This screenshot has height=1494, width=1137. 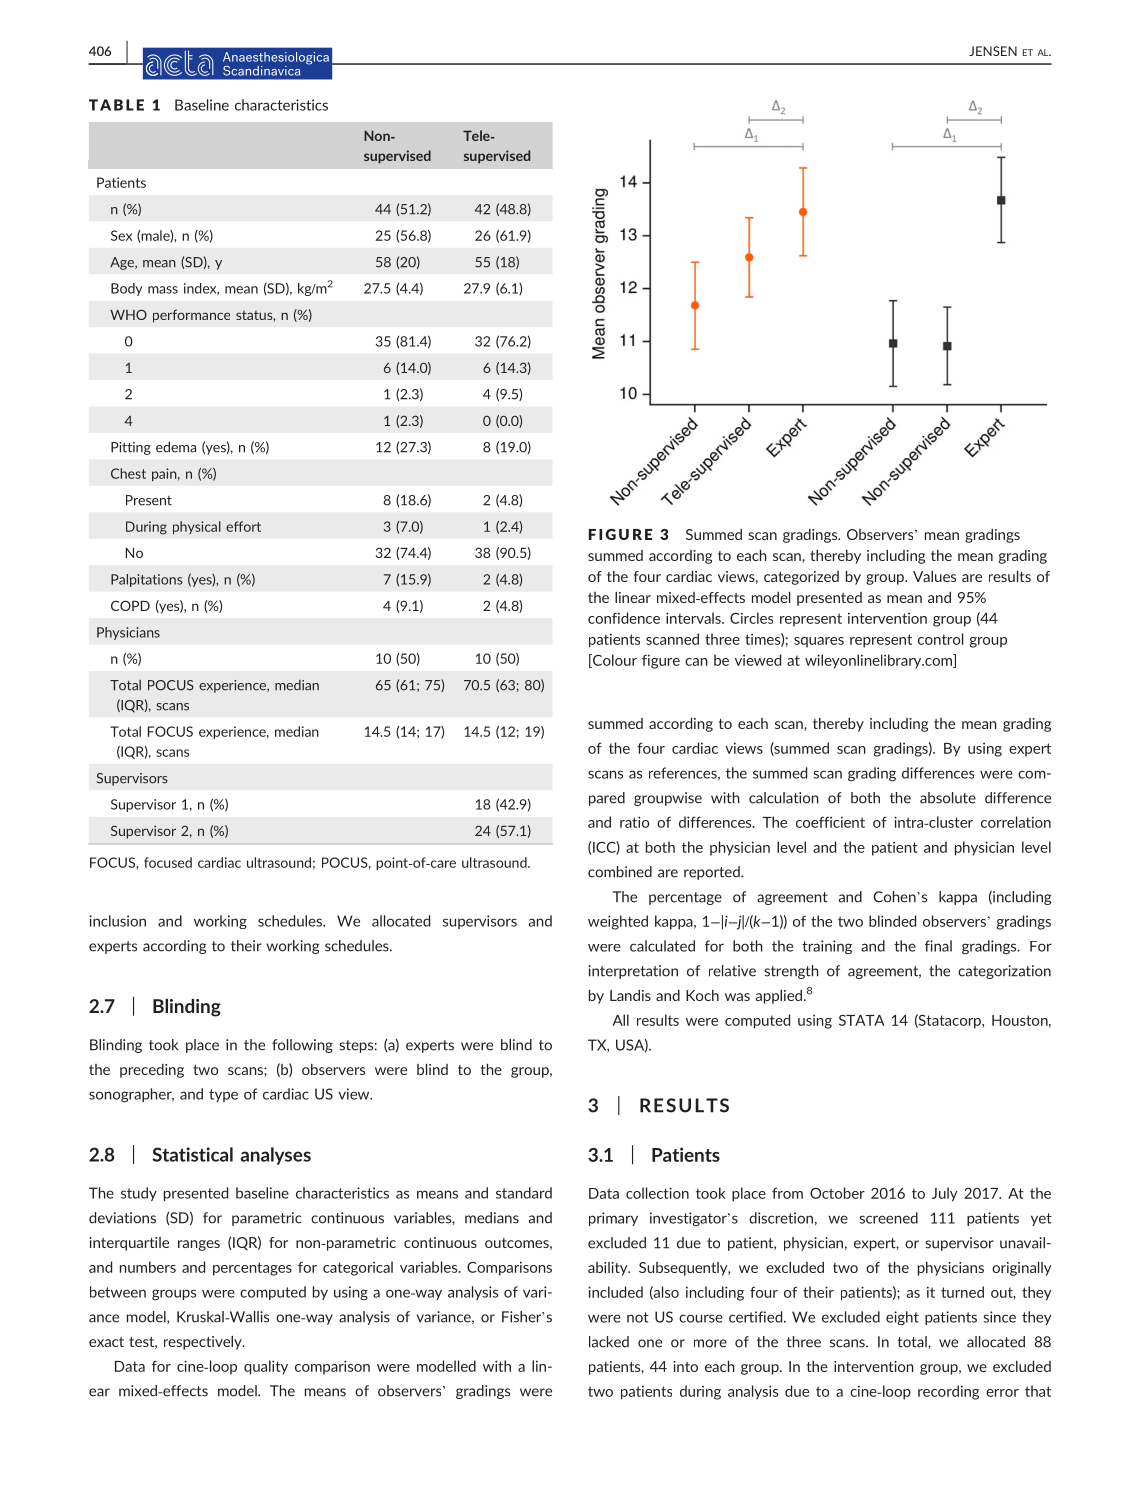 I want to click on final, so click(x=938, y=946).
